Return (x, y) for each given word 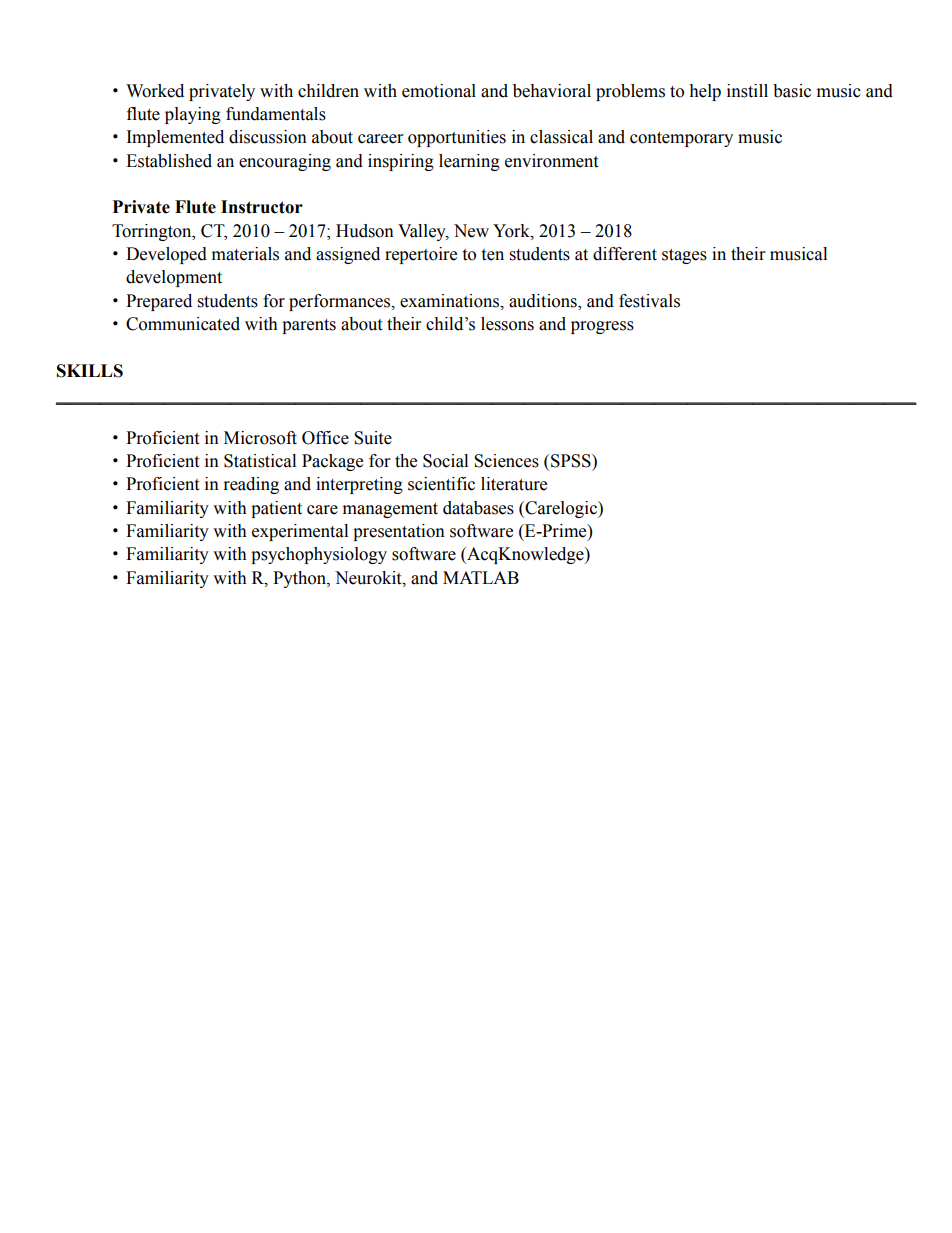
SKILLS (90, 371)
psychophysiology (319, 555)
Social (445, 461)
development (174, 278)
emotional (439, 91)
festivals (649, 301)
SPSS (572, 461)
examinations (451, 301)
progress (602, 327)
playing (193, 115)
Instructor (262, 207)
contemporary (681, 139)
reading (251, 485)
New (471, 231)
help (705, 92)
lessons (507, 324)
